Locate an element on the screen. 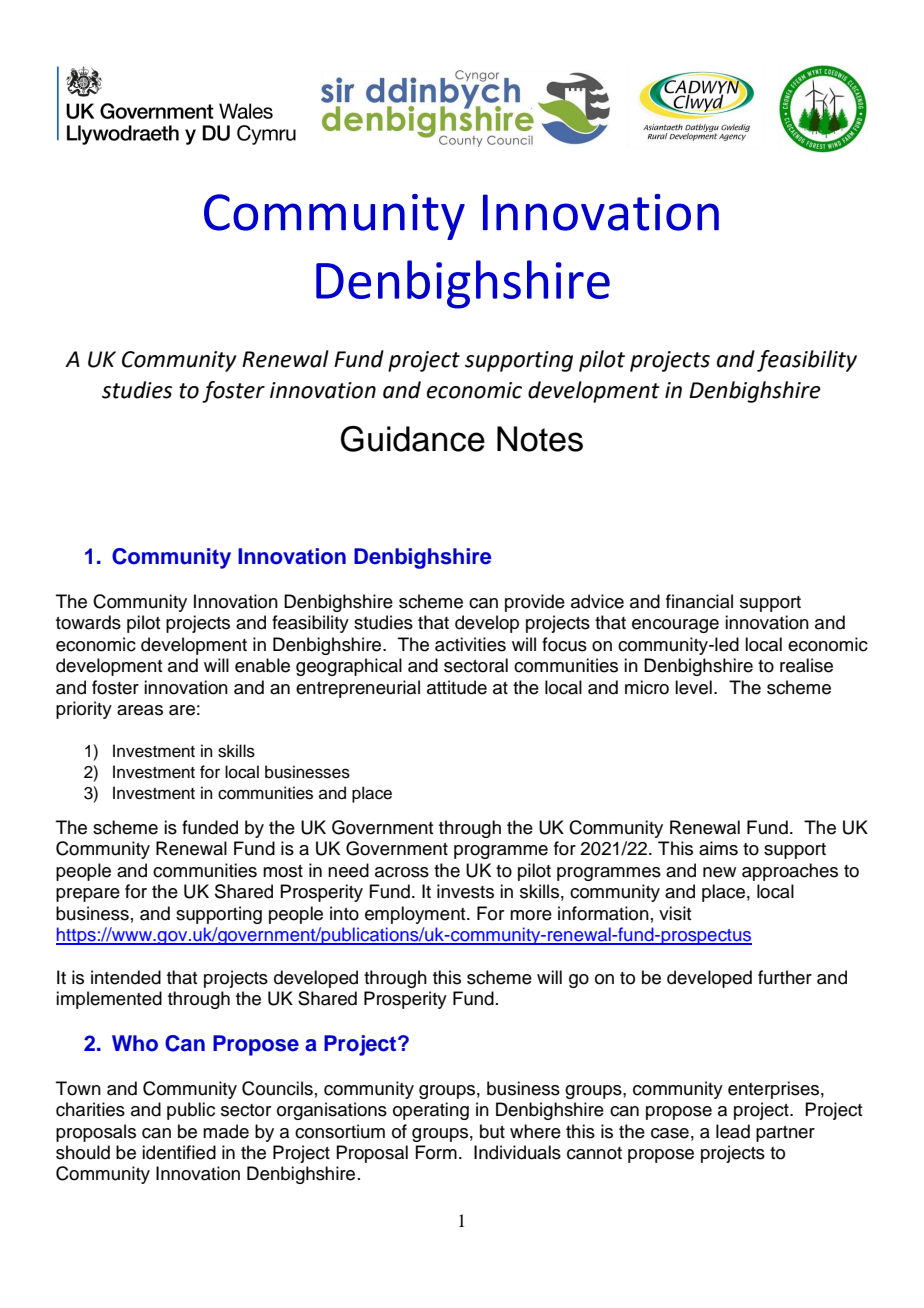 The width and height of the screenshot is (924, 1308). aims is located at coordinates (718, 848).
